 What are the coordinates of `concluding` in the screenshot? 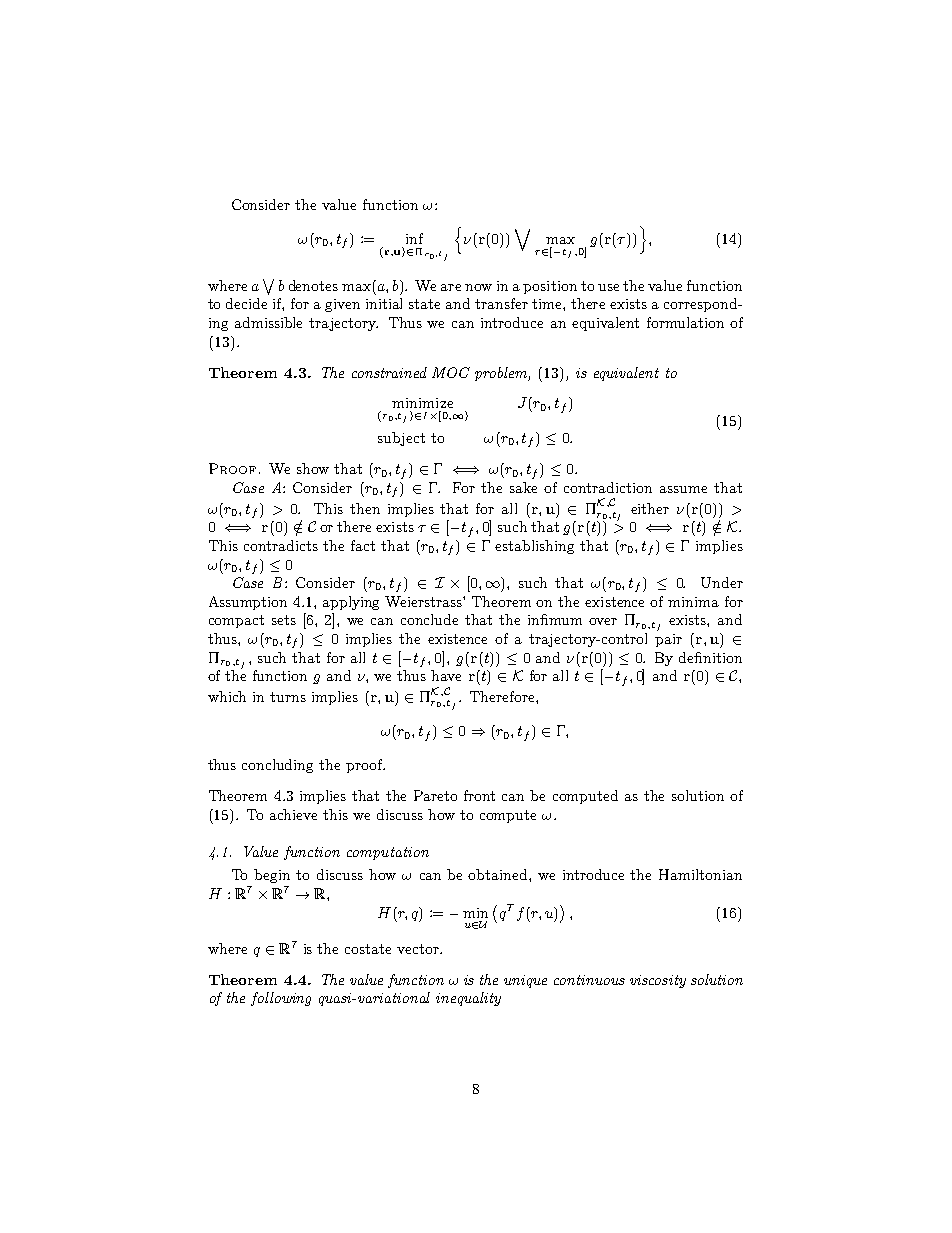 It's located at (277, 766).
